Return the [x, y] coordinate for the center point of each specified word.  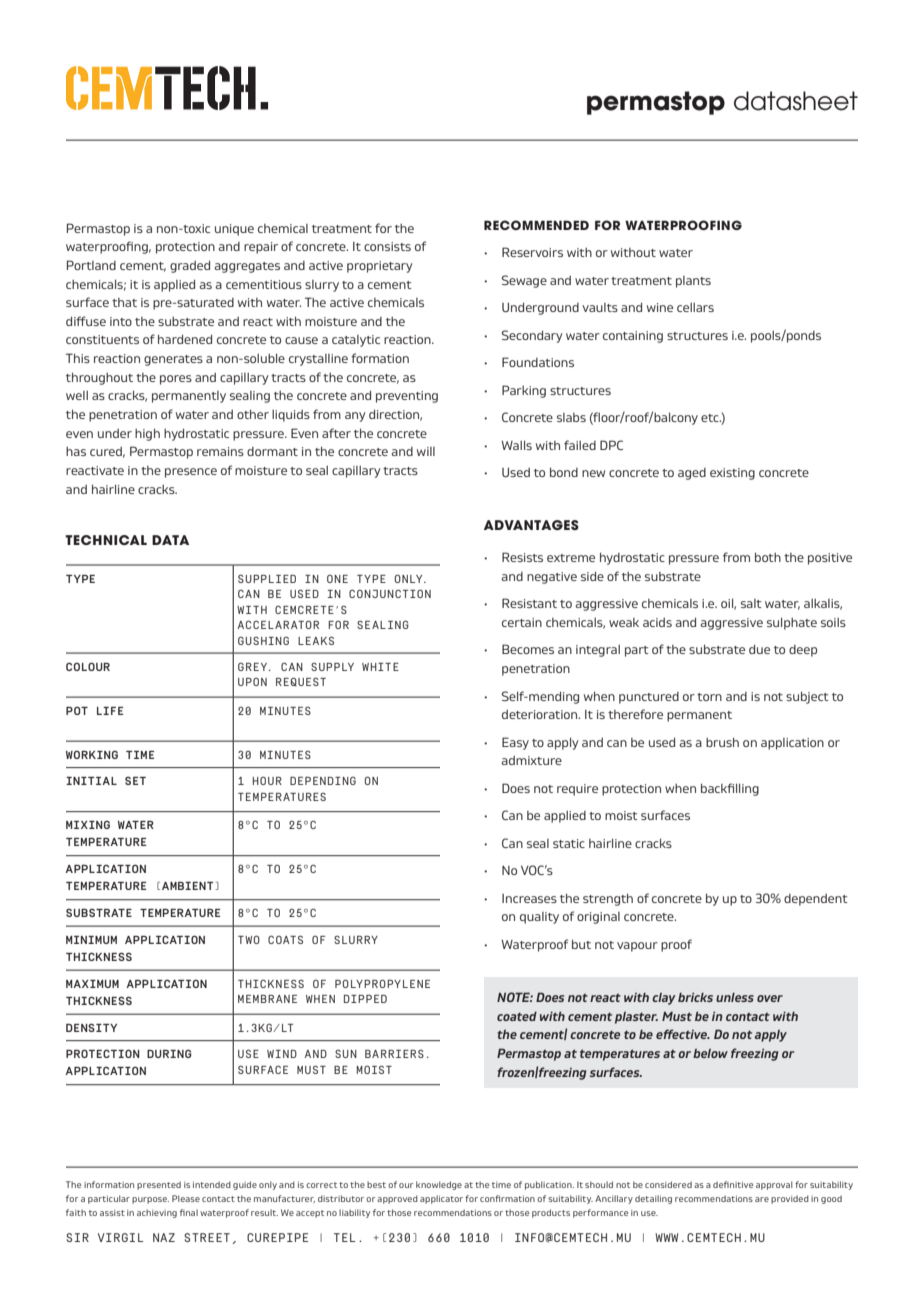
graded [190, 266]
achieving [157, 1213]
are [762, 1199]
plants [693, 282]
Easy [515, 743]
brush [722, 742]
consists [387, 246]
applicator [441, 1199]
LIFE [110, 711]
